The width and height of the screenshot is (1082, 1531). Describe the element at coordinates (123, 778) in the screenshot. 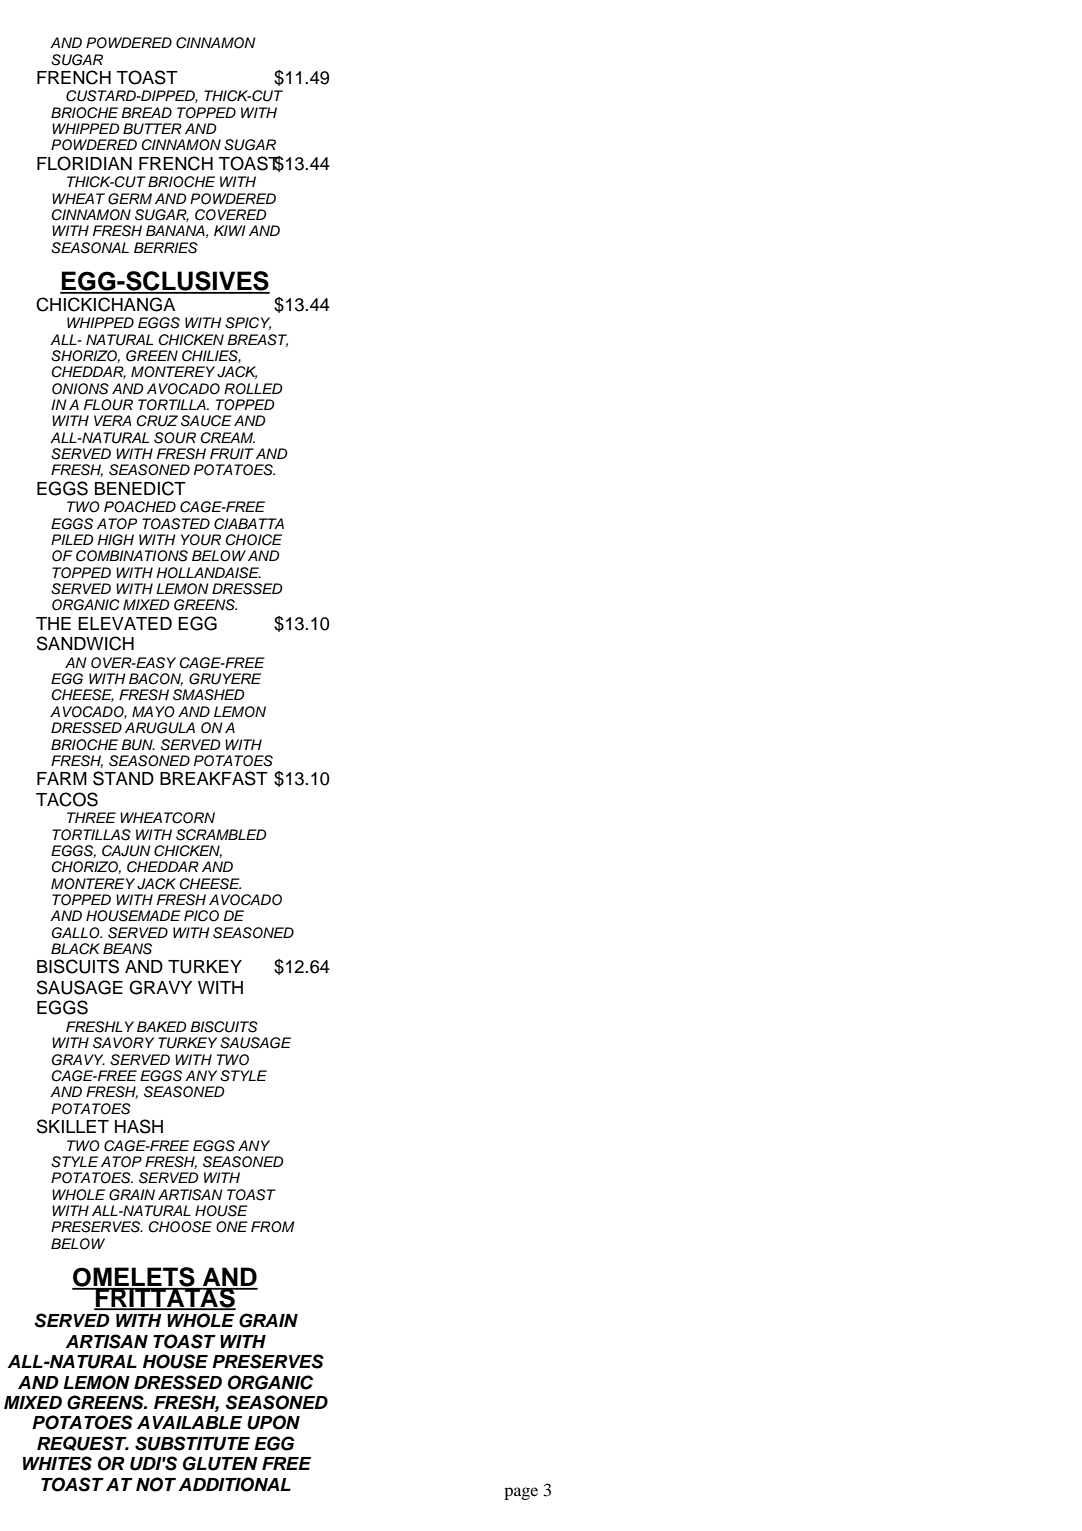

I see `STAND` at that location.
